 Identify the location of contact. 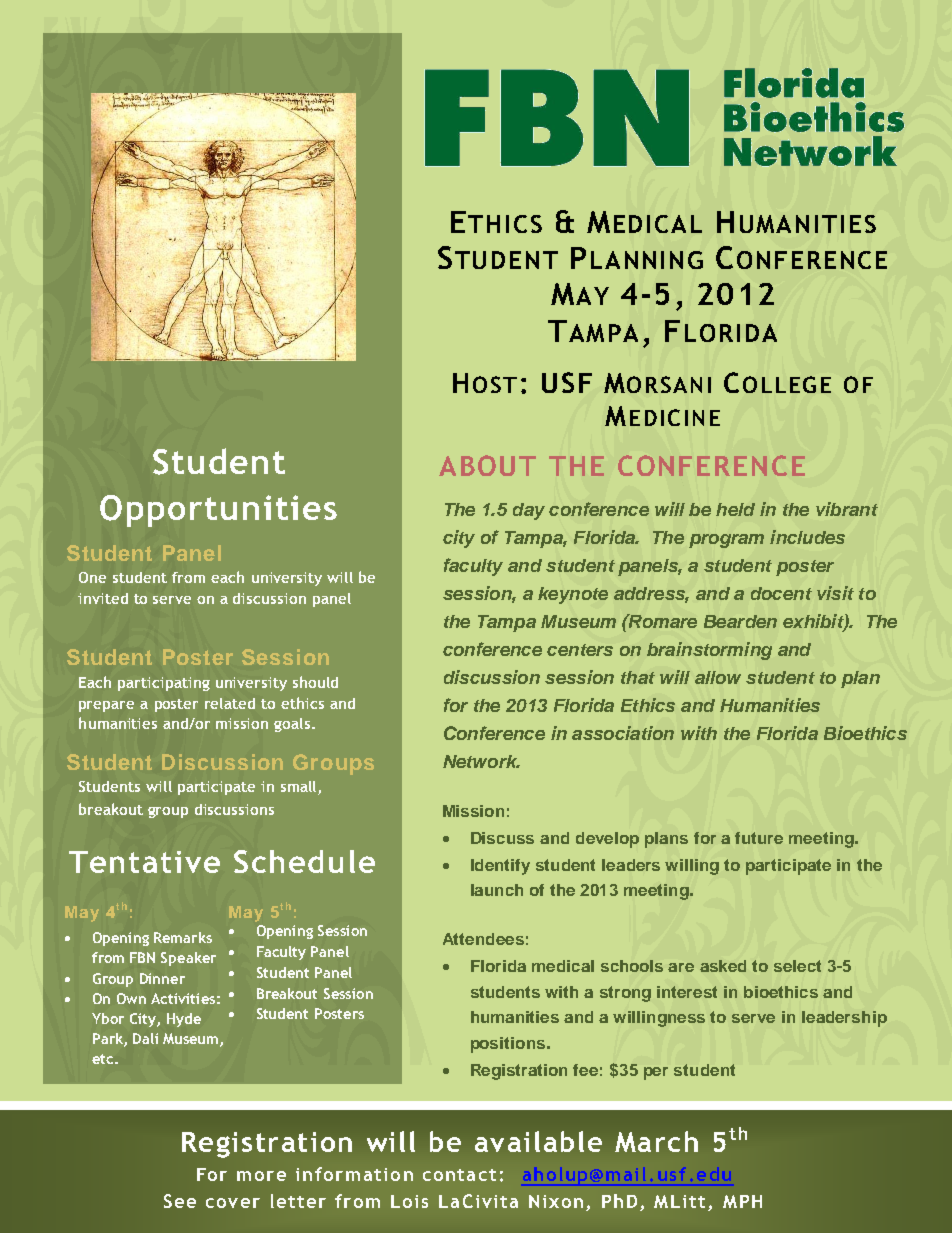
(459, 1175).
